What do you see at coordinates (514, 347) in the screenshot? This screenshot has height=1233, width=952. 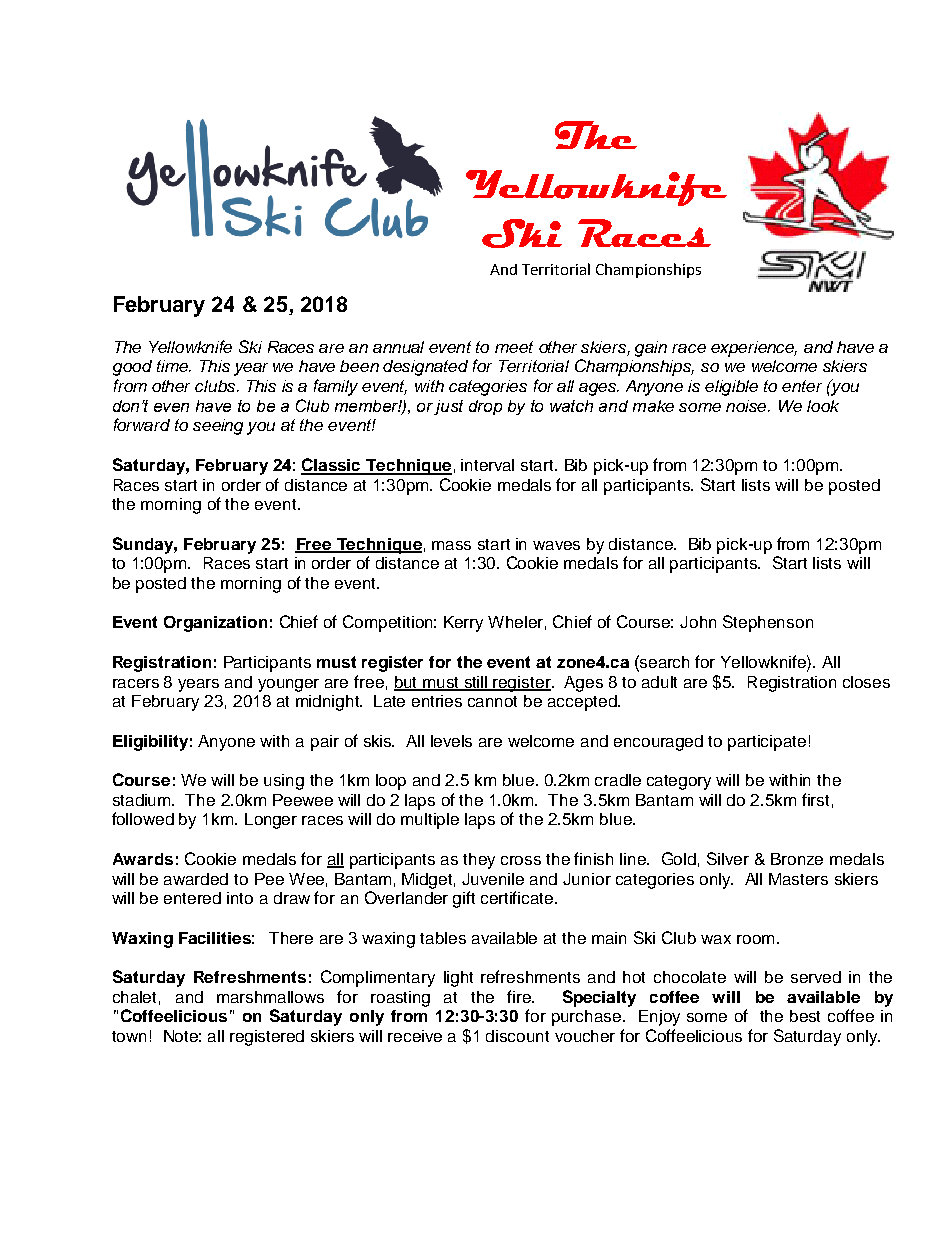 I see `meet` at bounding box center [514, 347].
